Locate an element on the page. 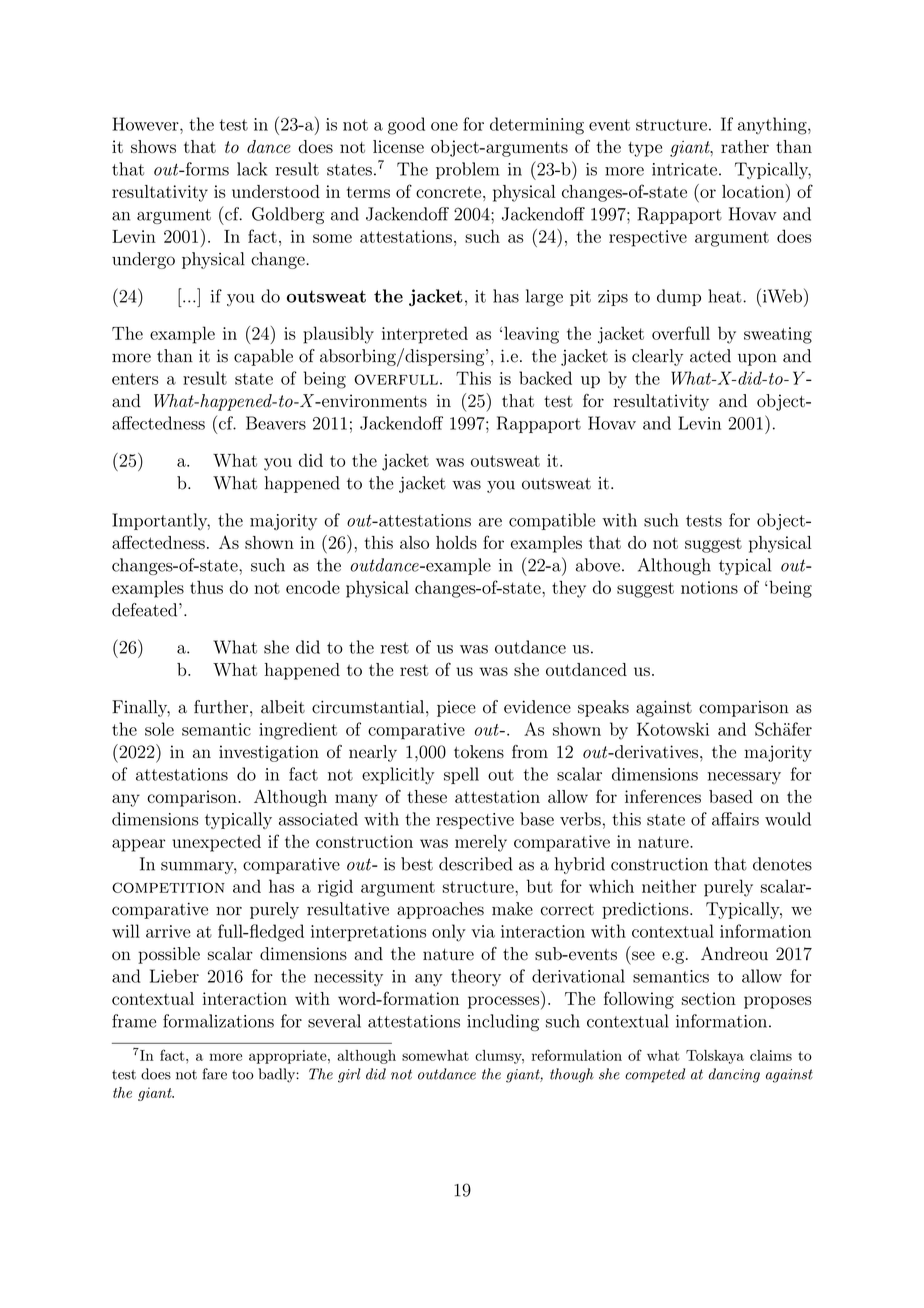 The height and width of the page is (1308, 924). holds is located at coordinates (456, 542).
